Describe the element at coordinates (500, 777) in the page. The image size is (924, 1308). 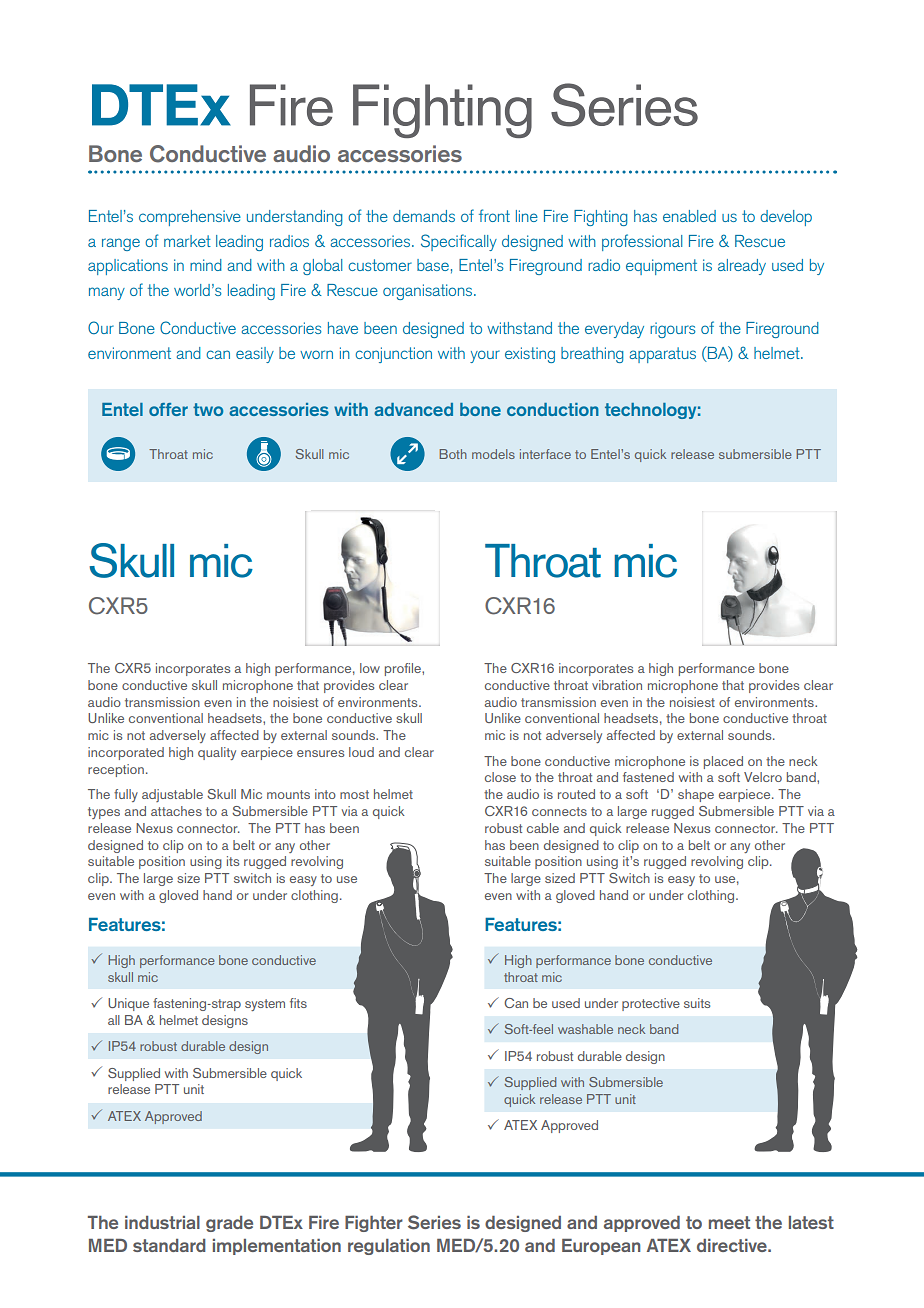
I see `close` at that location.
